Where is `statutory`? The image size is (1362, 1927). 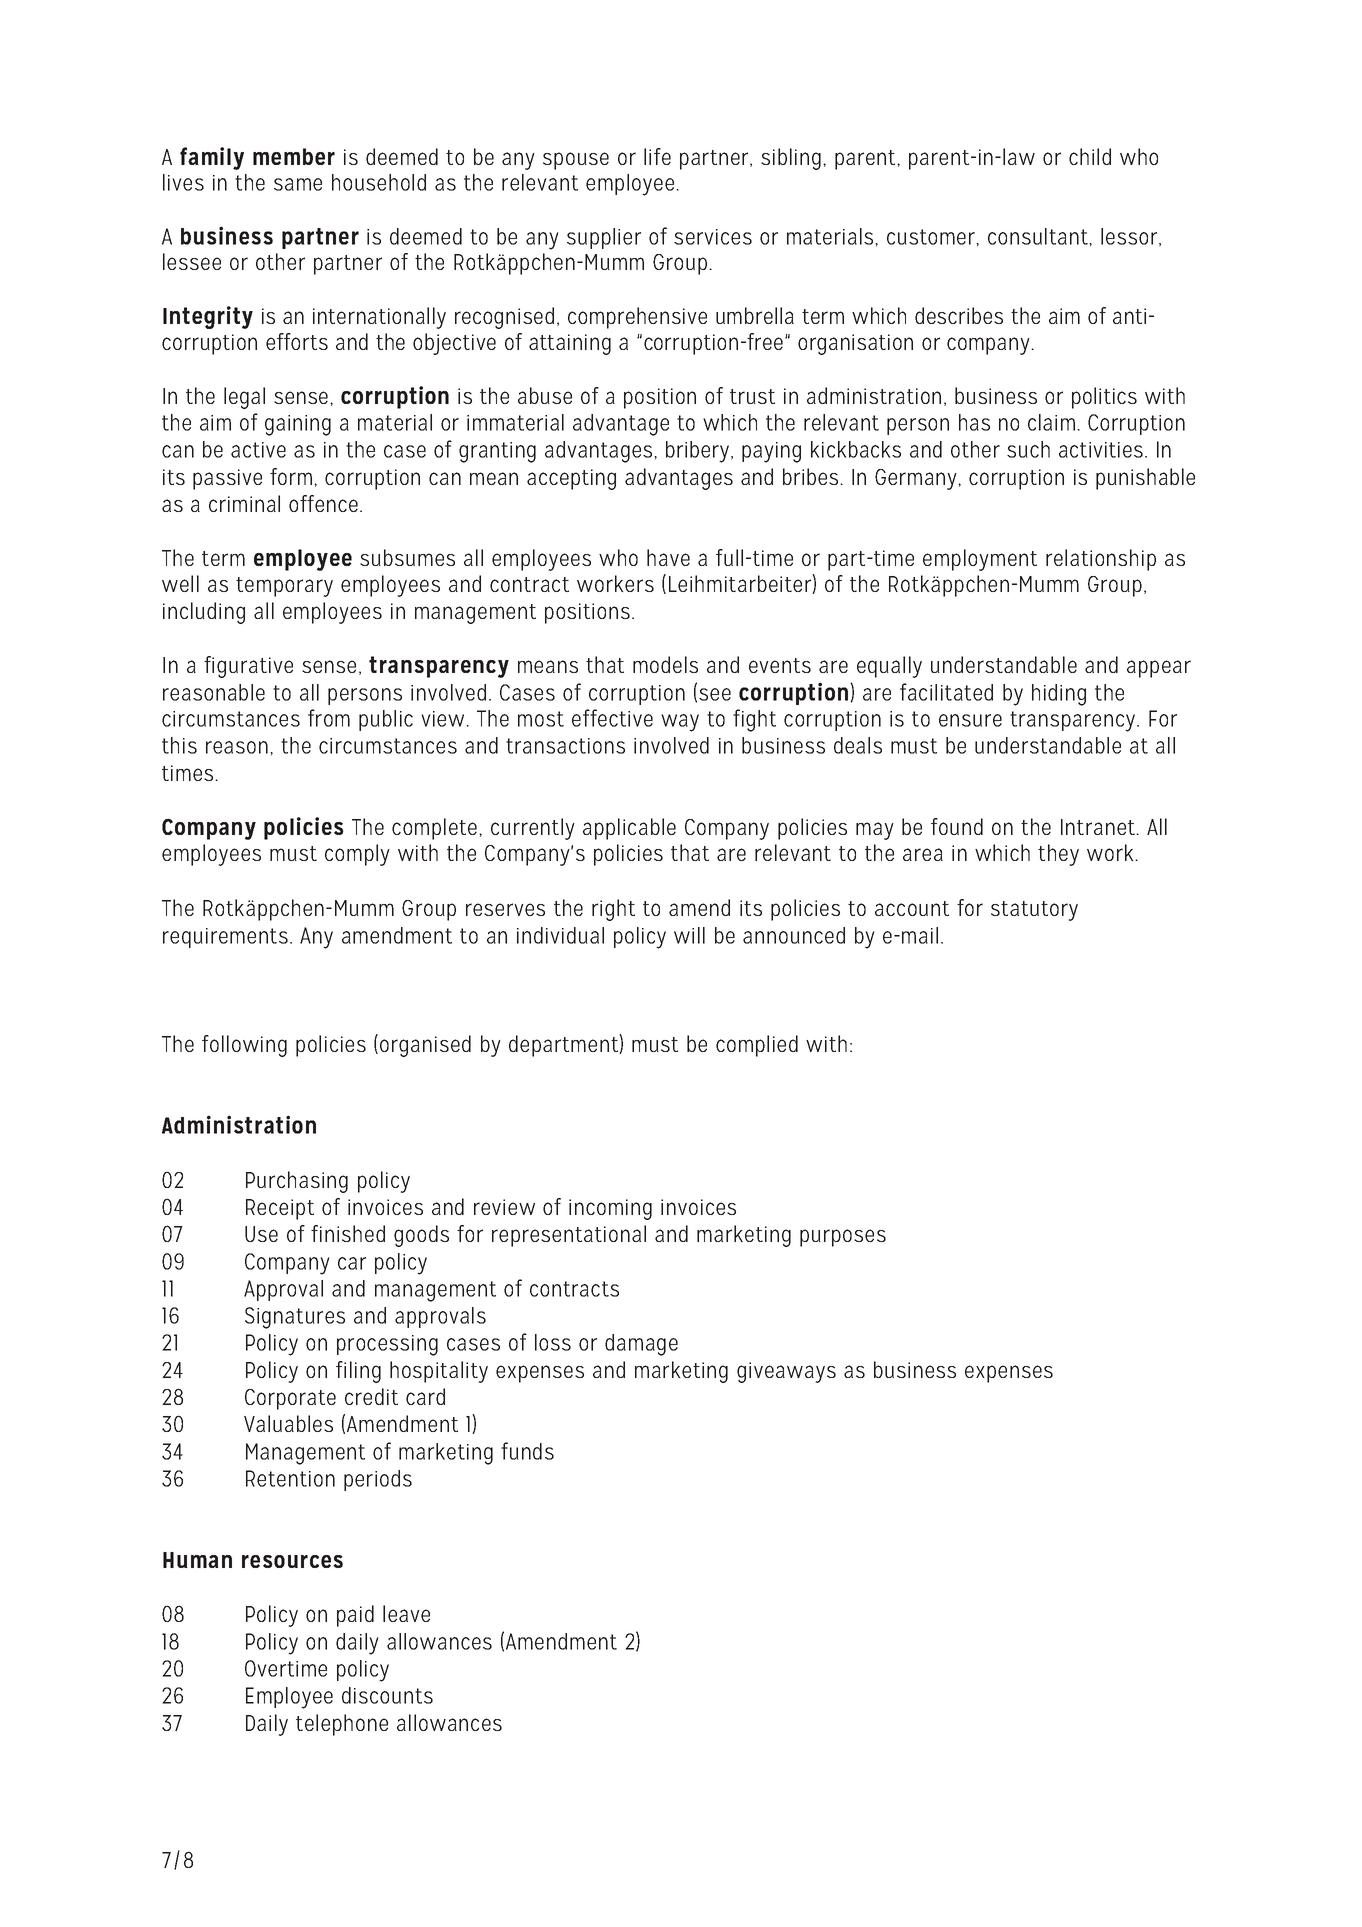
statutory is located at coordinates (1034, 911).
